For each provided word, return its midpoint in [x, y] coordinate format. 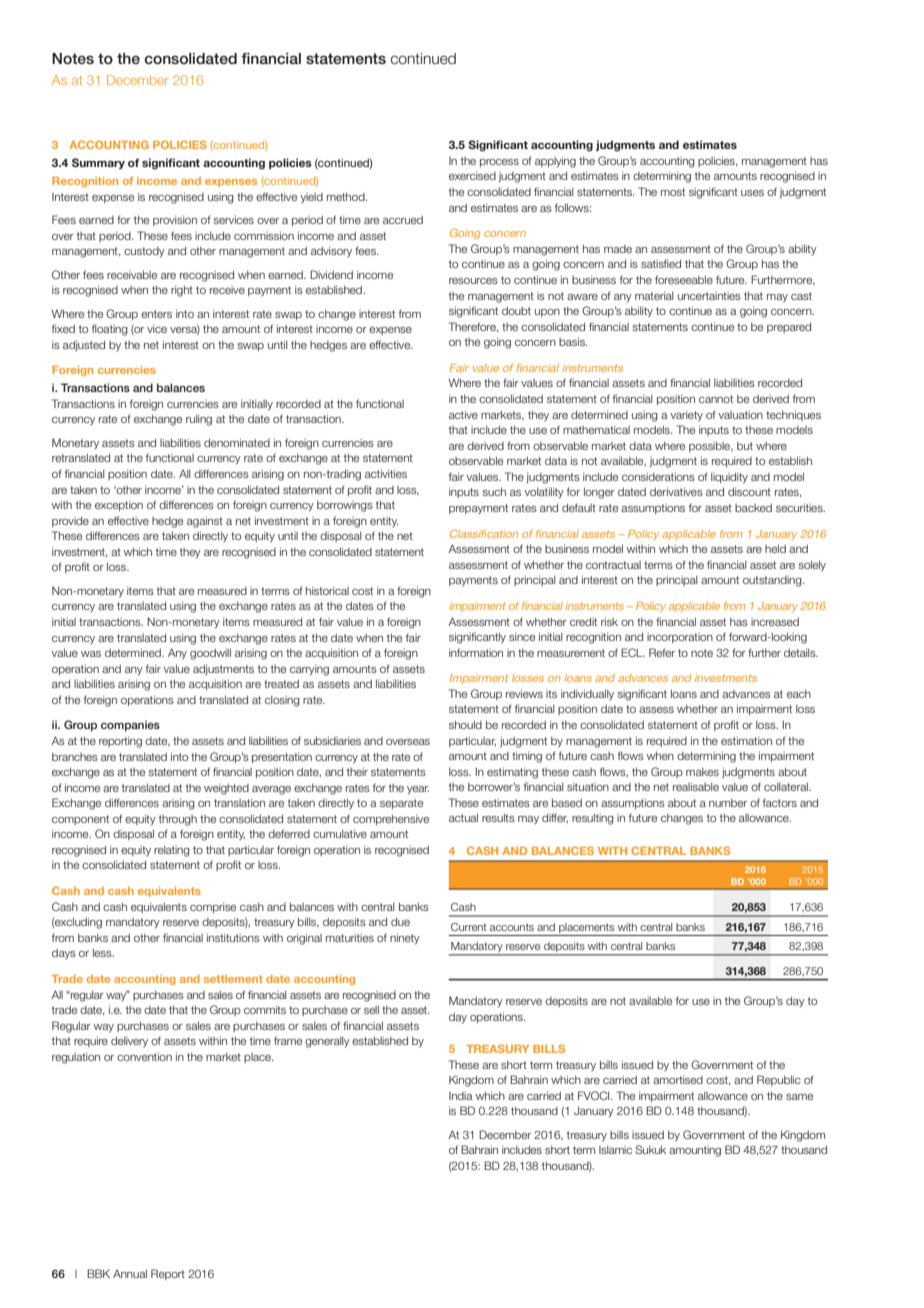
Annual [130, 1273]
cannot [716, 399]
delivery [129, 1041]
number [728, 803]
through [178, 820]
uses [752, 193]
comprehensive [391, 819]
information [476, 652]
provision [175, 221]
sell [371, 1009]
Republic [779, 1080]
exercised [472, 176]
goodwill [210, 654]
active [463, 414]
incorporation [680, 638]
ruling [199, 420]
